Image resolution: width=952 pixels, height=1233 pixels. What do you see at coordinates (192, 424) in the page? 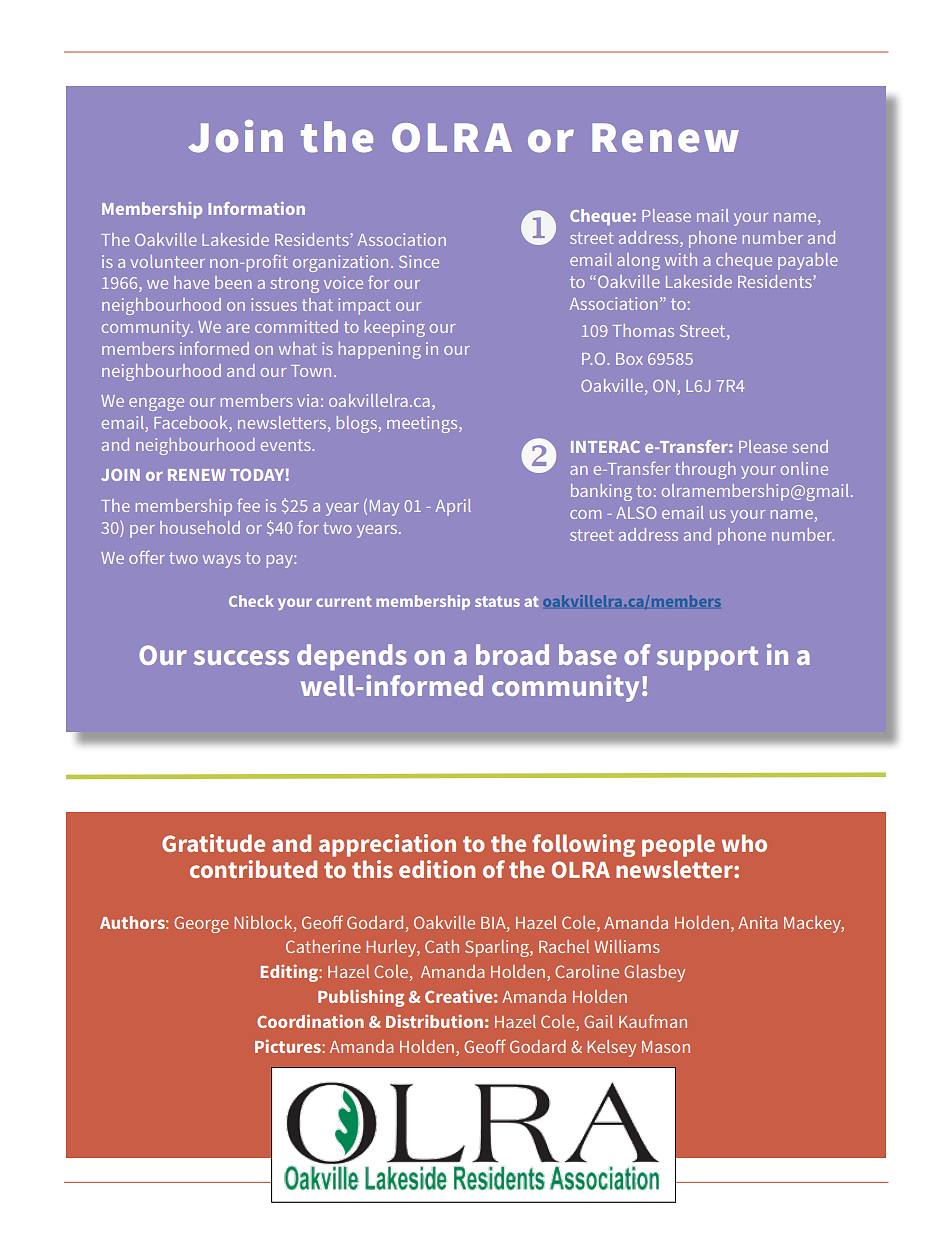
I see `Facebook` at bounding box center [192, 424].
